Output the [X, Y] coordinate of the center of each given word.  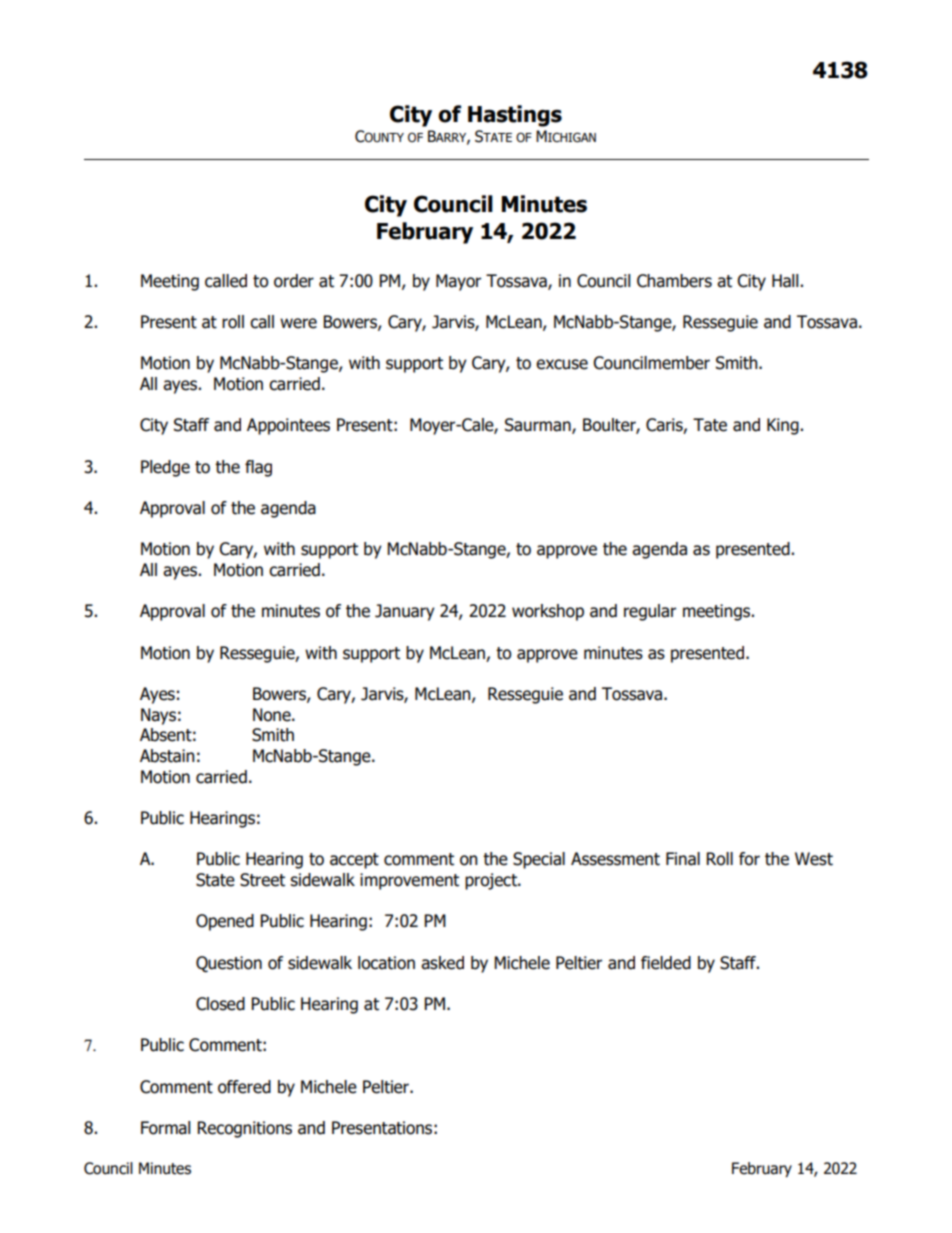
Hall [786, 281]
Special [539, 860]
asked [442, 963]
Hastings [515, 116]
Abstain [167, 756]
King [784, 426]
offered [244, 1087]
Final [683, 859]
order [294, 281]
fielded [666, 963]
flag [258, 468]
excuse [562, 364]
